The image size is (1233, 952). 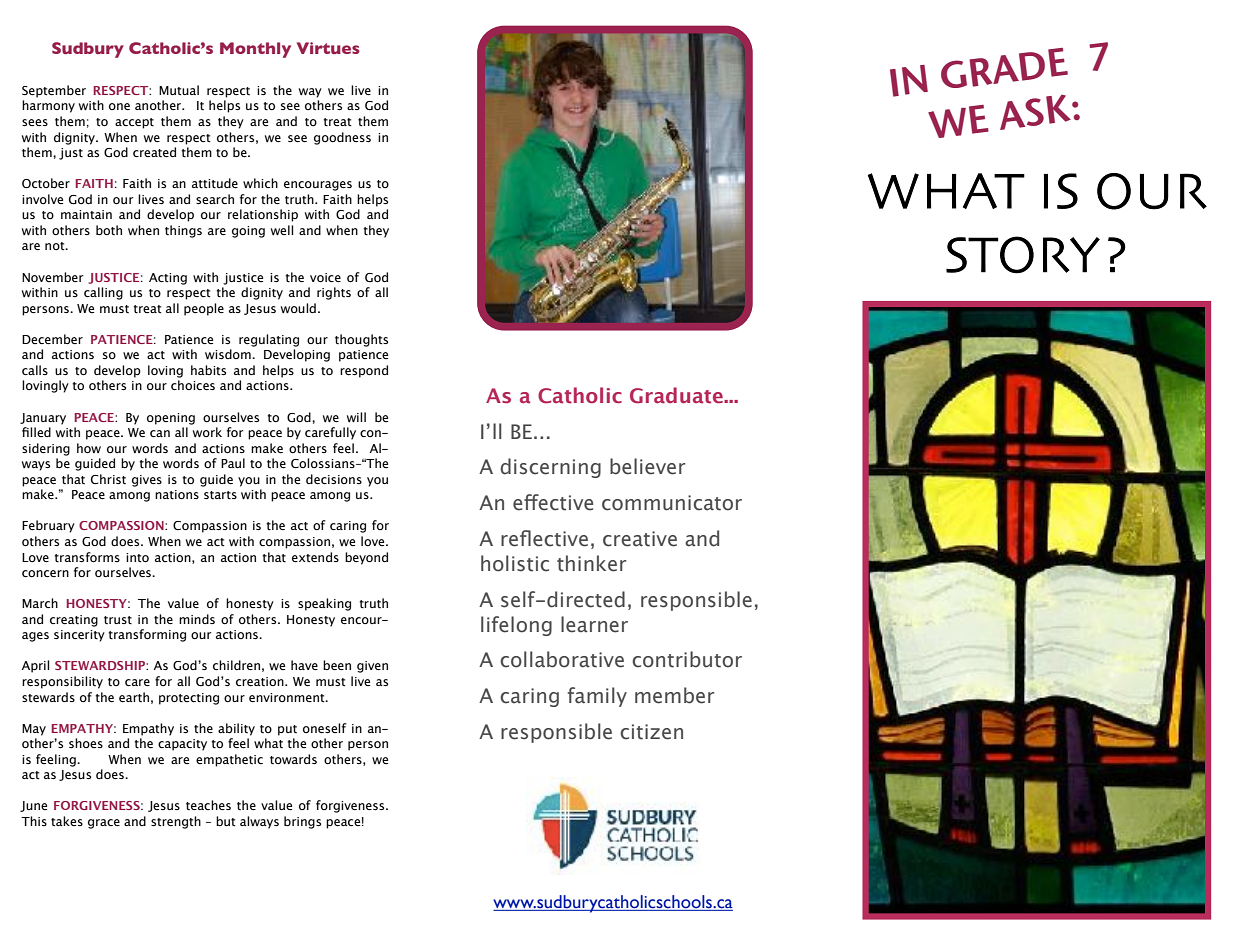 I want to click on member, so click(x=674, y=695).
